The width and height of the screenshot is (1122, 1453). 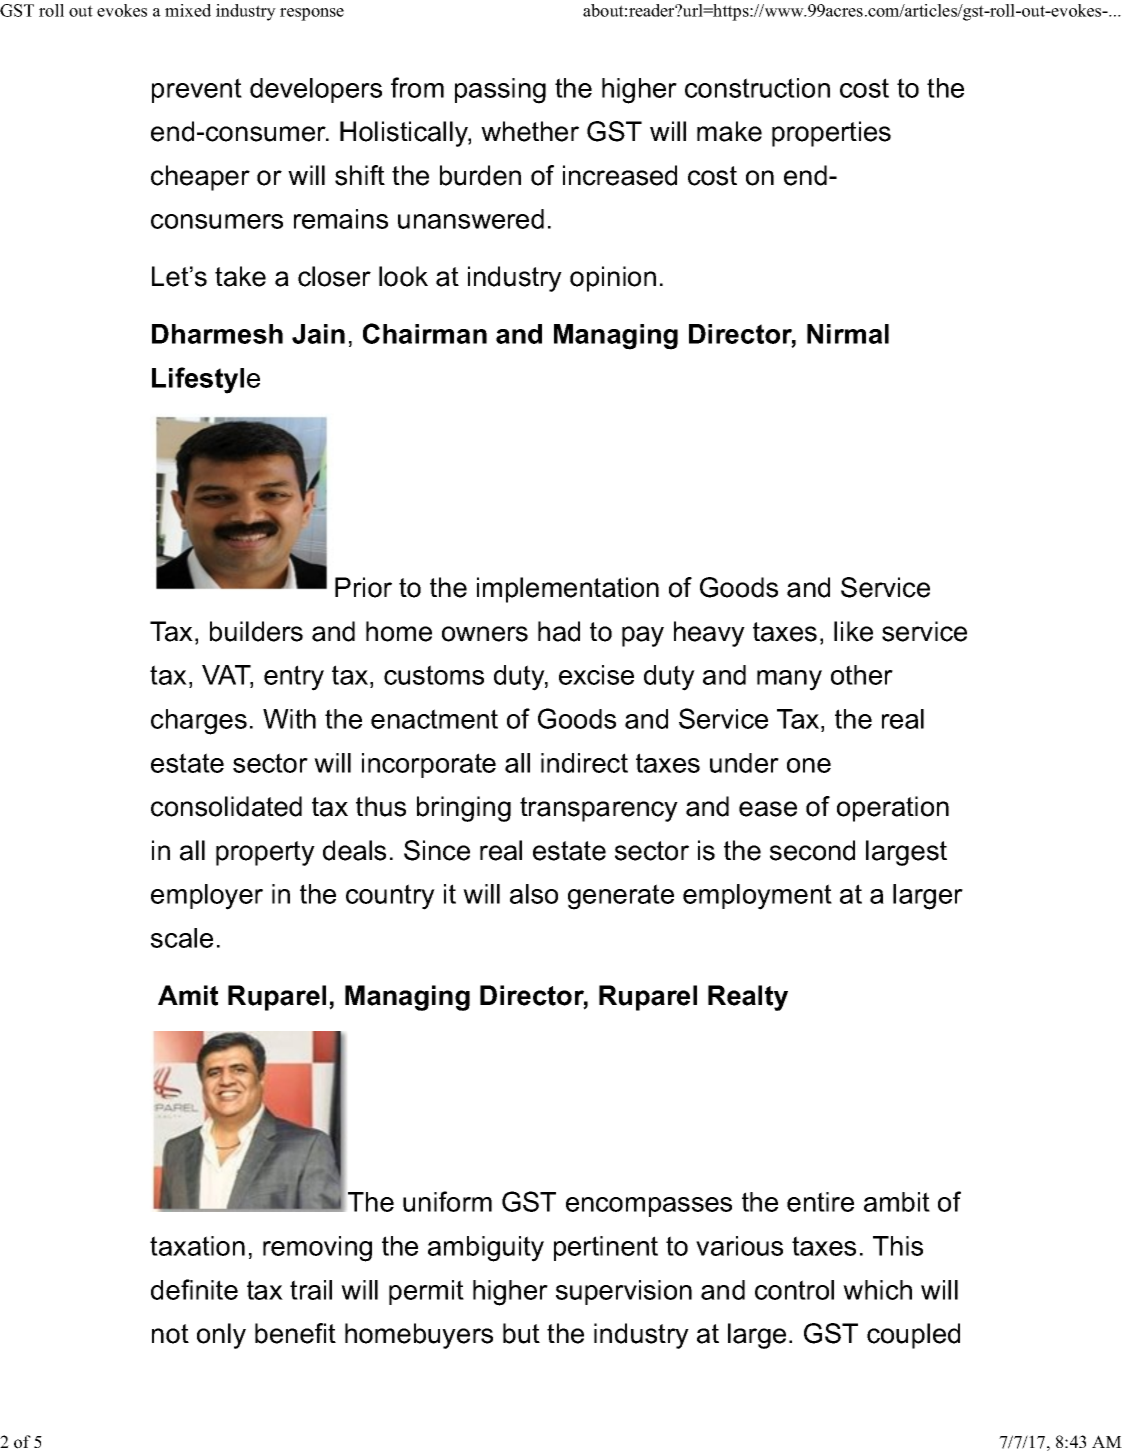 What do you see at coordinates (312, 14) in the screenshot?
I see `response` at bounding box center [312, 14].
